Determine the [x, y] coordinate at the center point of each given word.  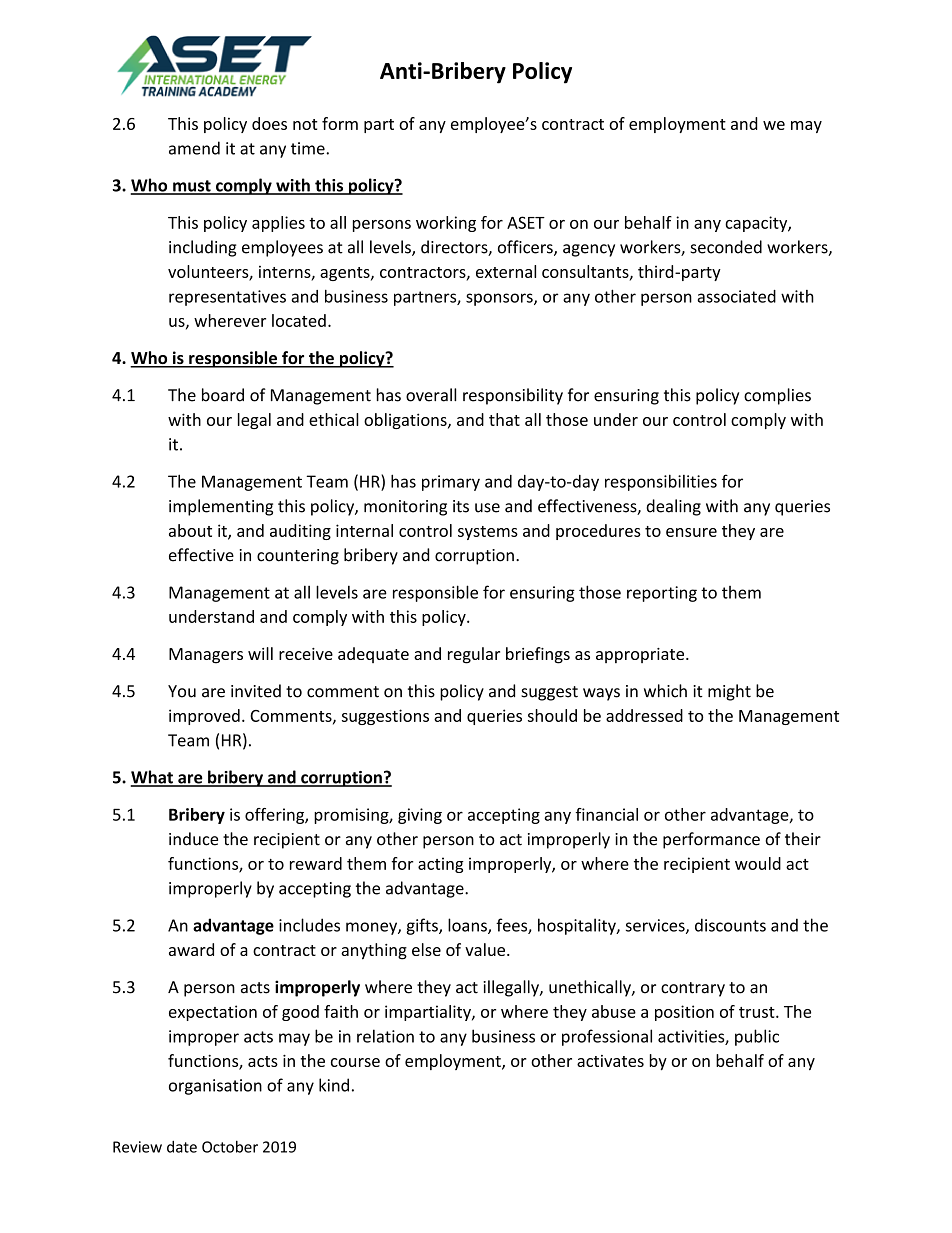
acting [441, 865]
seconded [726, 247]
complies [777, 396]
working [446, 224]
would [758, 863]
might [729, 692]
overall [431, 395]
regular [474, 655]
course [355, 1062]
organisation [215, 1087]
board [223, 395]
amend [194, 148]
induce [193, 839]
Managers [206, 656]
